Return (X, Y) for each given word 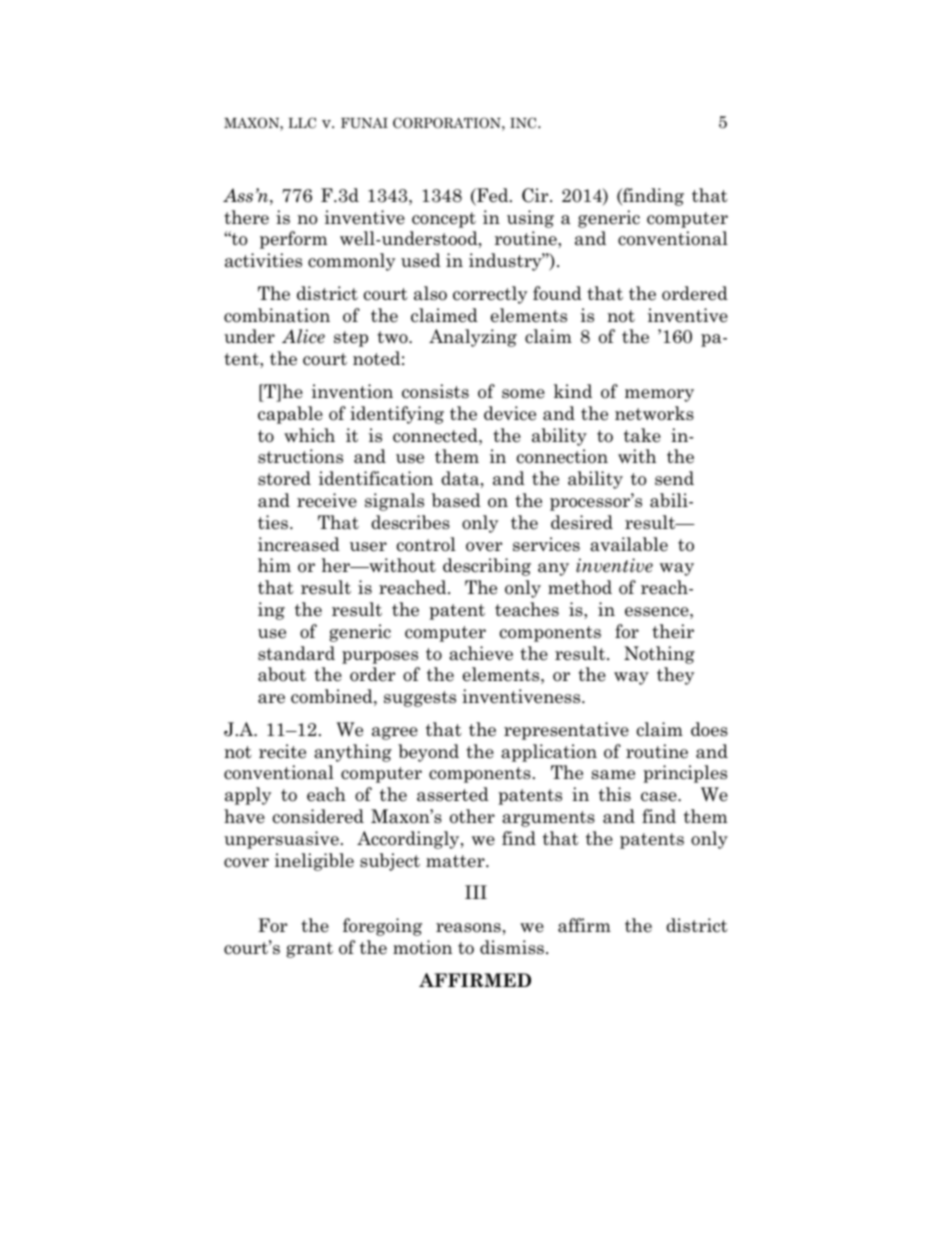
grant (309, 950)
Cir (536, 195)
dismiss (512, 947)
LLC (302, 123)
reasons (468, 928)
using (530, 219)
